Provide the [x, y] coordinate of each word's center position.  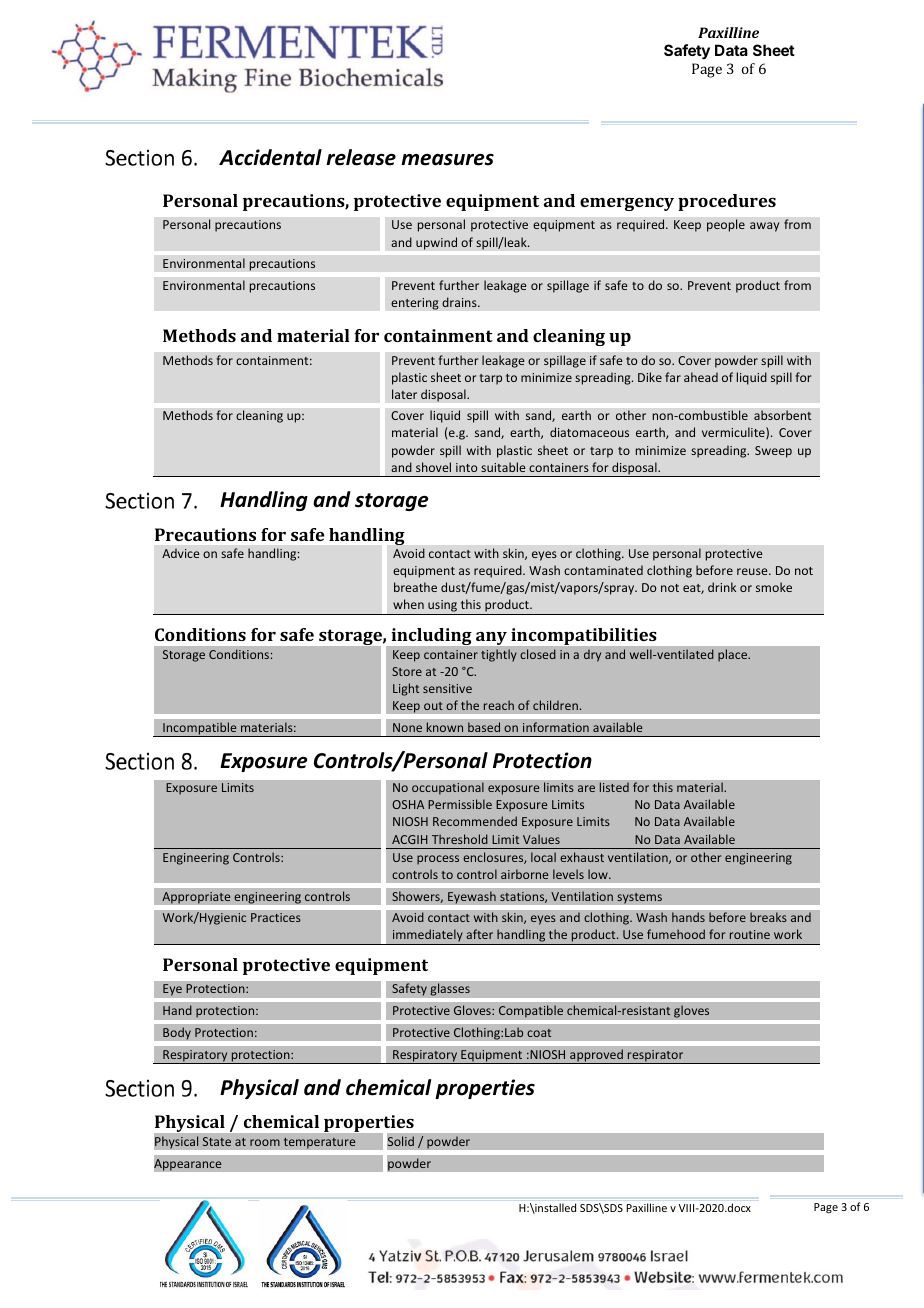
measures [447, 160]
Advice [180, 553]
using [442, 607]
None [407, 727]
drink [722, 587]
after [479, 934]
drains [460, 302]
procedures [727, 202]
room [265, 1142]
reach [499, 705]
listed [614, 787]
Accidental [270, 157]
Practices [276, 917]
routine [750, 934]
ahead [701, 377]
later [404, 394]
